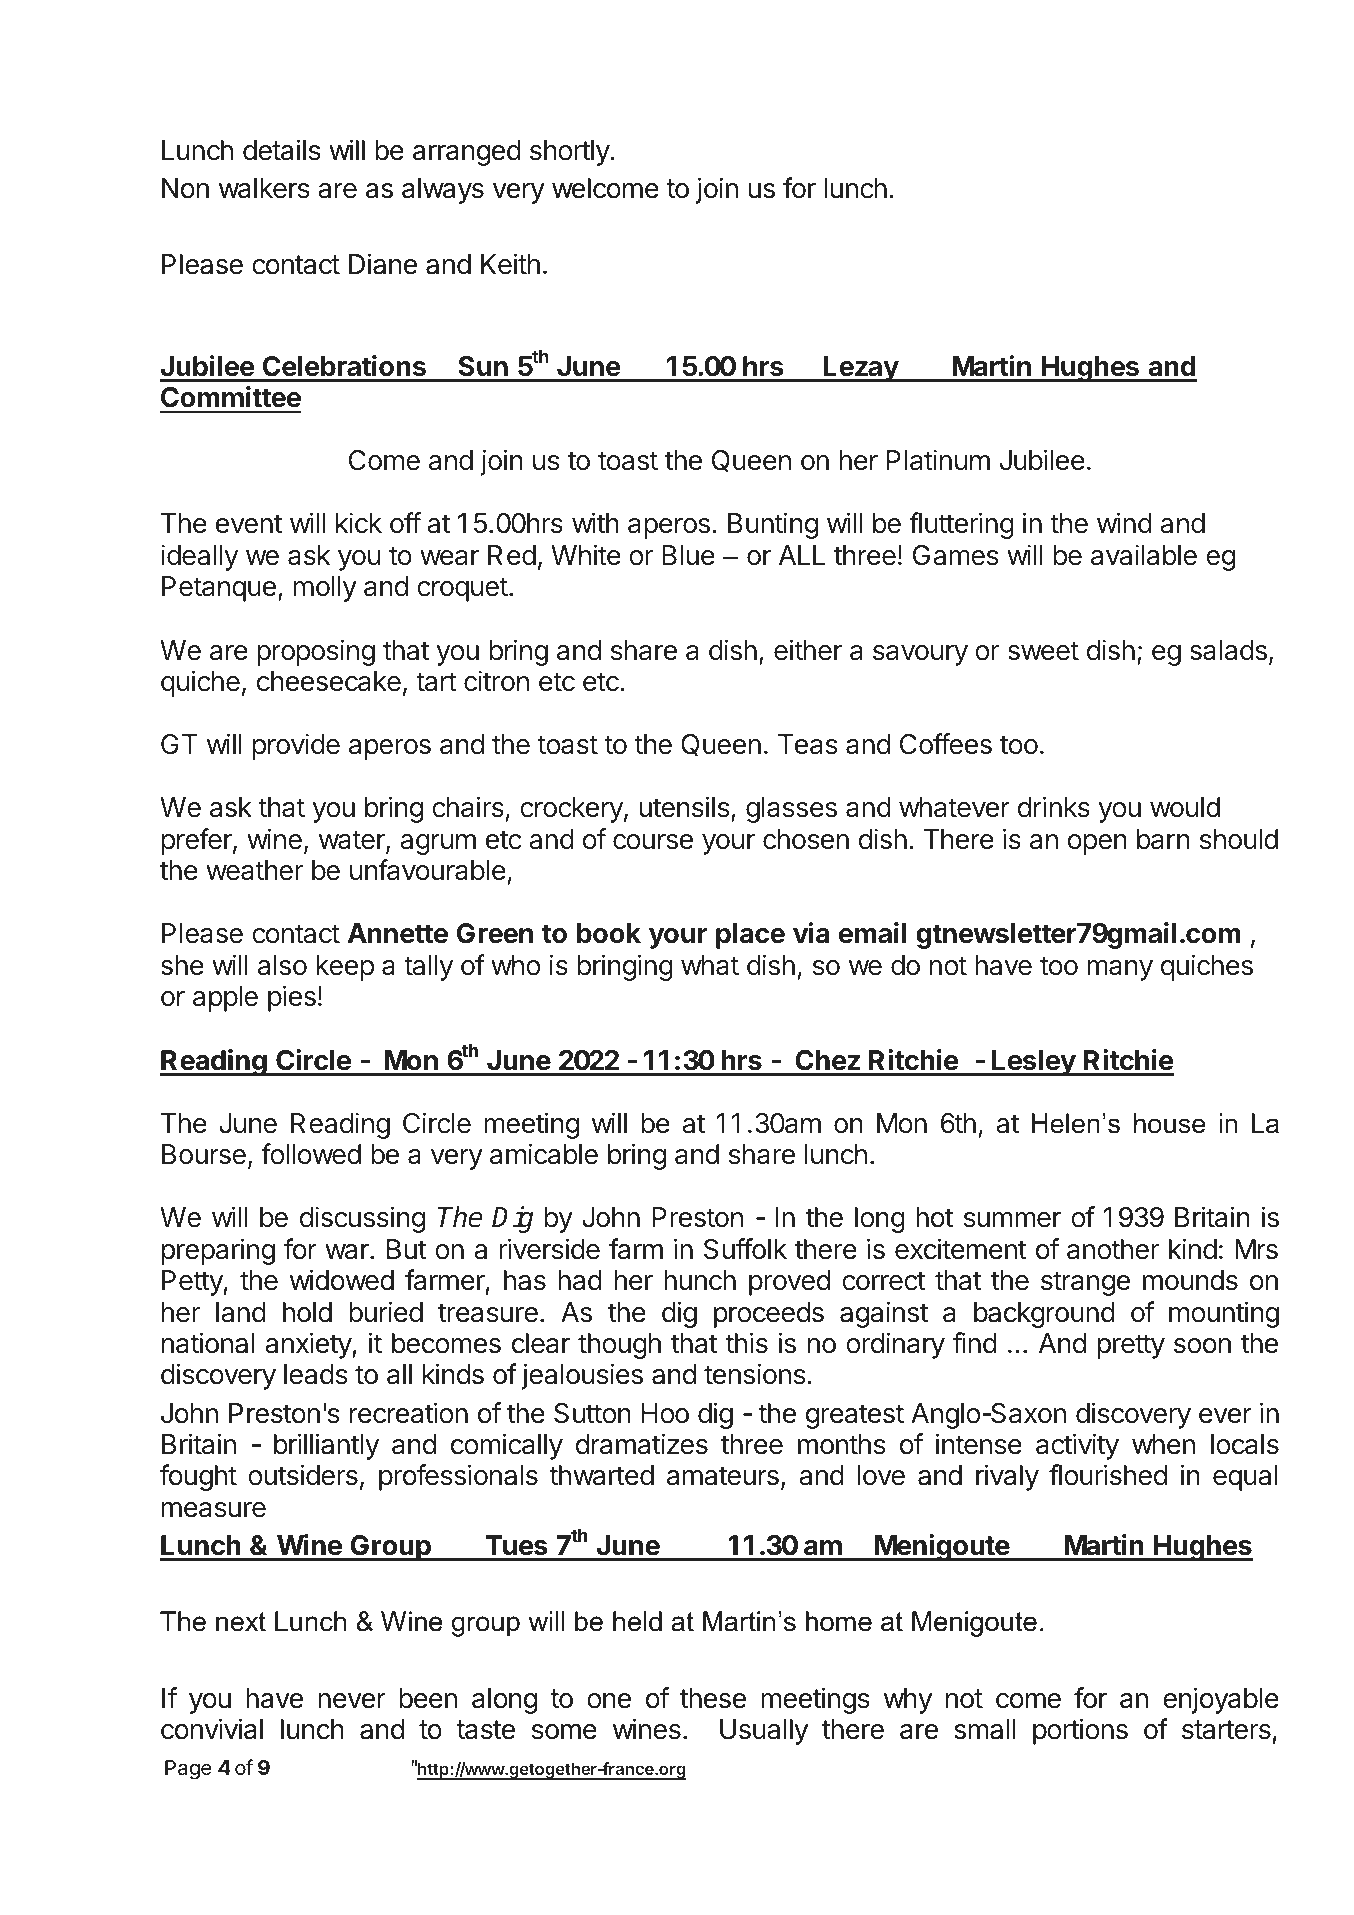 This screenshot has height=1915, width=1354. Describe the element at coordinates (1131, 1346) in the screenshot. I see `pretty` at that location.
